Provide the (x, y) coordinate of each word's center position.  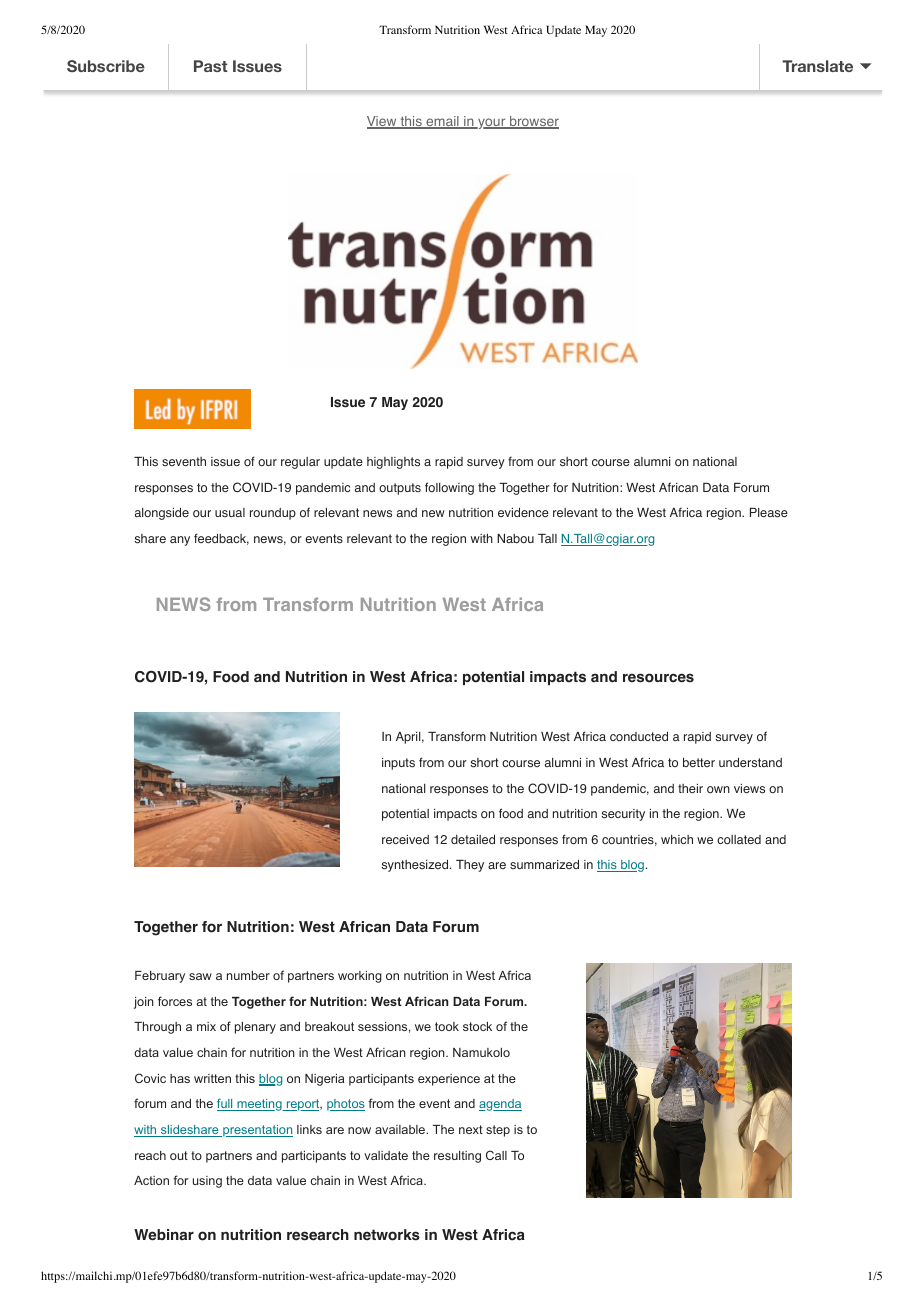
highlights (393, 463)
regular (300, 463)
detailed (473, 839)
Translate (817, 66)
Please (769, 513)
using (207, 1182)
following (449, 488)
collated (739, 840)
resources (658, 678)
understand (750, 762)
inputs (398, 764)
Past (211, 66)
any (180, 541)
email (442, 122)
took (447, 1026)
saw (200, 976)
